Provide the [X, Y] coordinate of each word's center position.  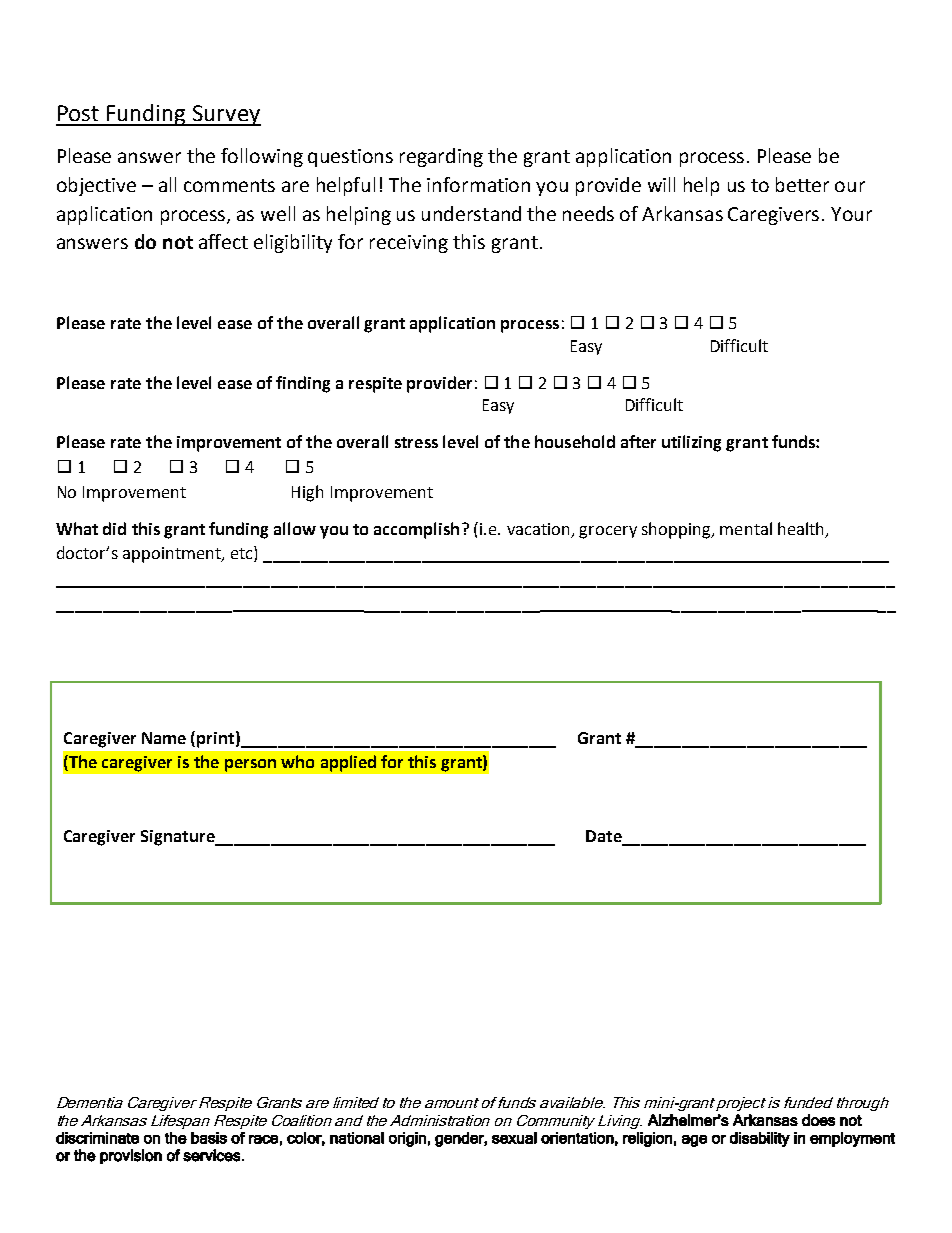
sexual [514, 1138]
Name [164, 738]
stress [416, 442]
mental [746, 528]
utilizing [691, 443]
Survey [226, 115]
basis [209, 1138]
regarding [441, 157]
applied [348, 763]
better [802, 184]
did [114, 528]
